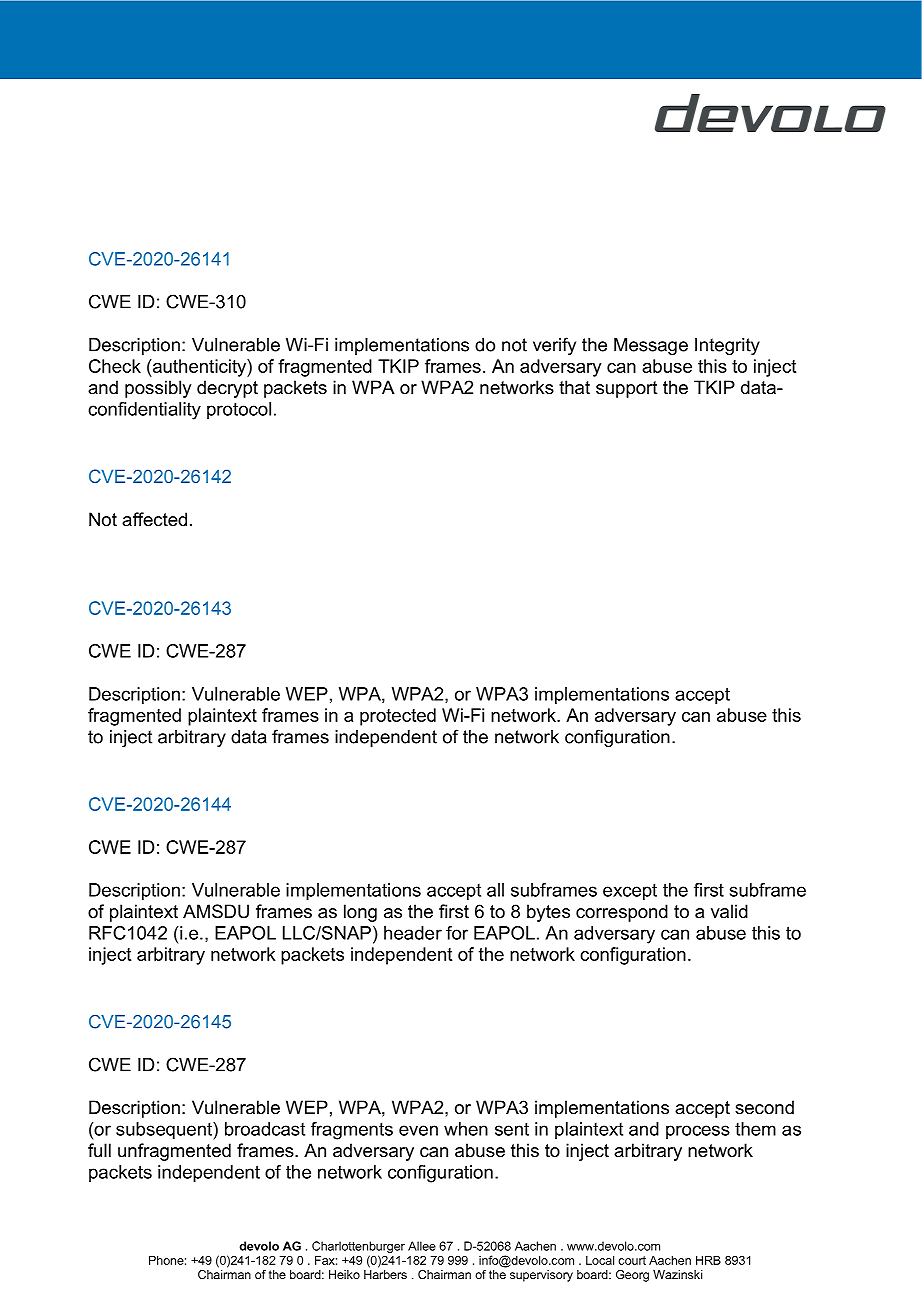 The height and width of the image is (1308, 924). I want to click on full, so click(99, 1150).
